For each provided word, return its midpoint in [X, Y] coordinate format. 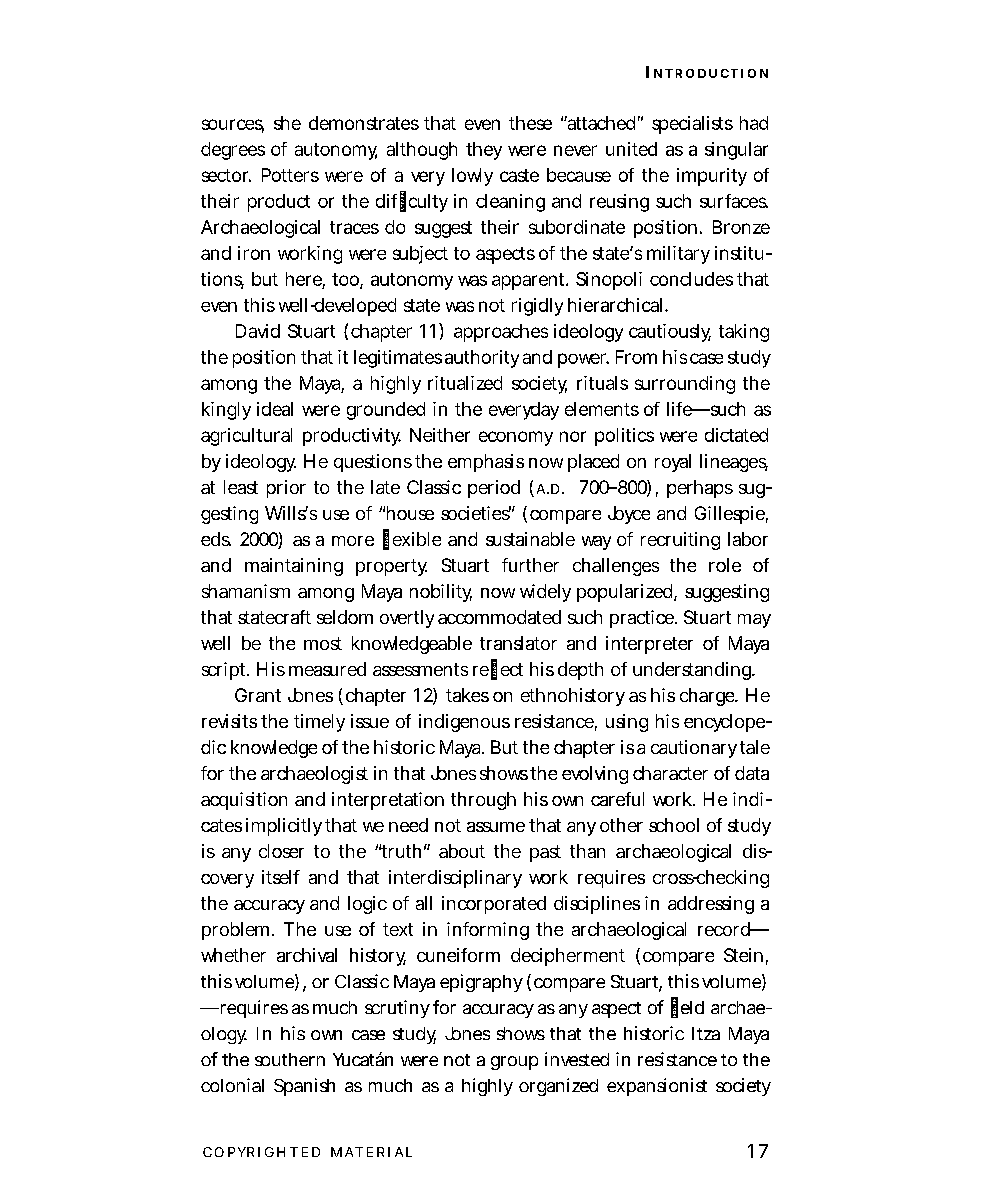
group [514, 1063]
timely [319, 723]
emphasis [486, 463]
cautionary [694, 749]
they [484, 151]
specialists [692, 125]
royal [673, 463]
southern [290, 1059]
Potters [290, 175]
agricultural [246, 437]
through [483, 801]
